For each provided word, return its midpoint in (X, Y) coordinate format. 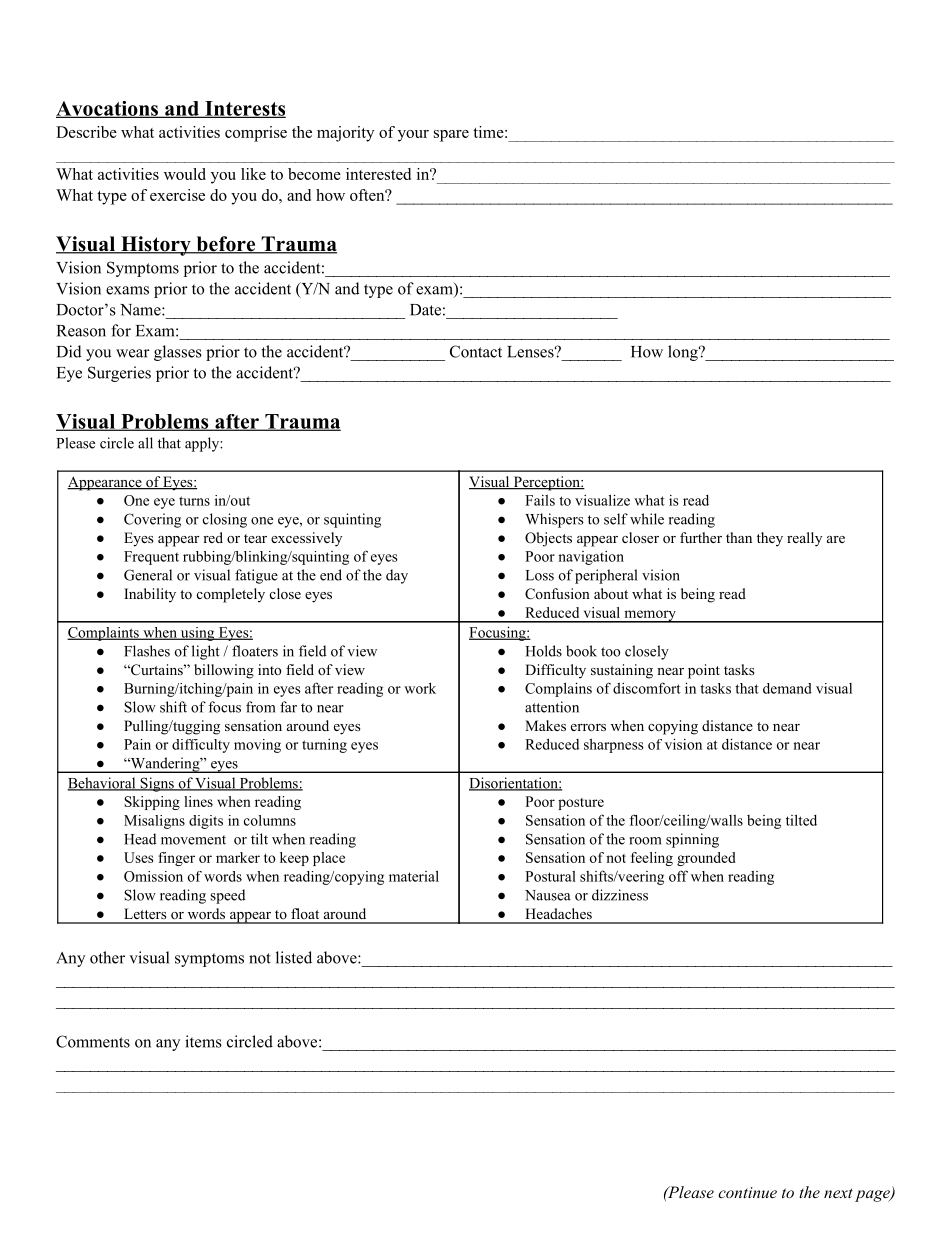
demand (787, 688)
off (678, 876)
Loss (540, 575)
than (739, 537)
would (185, 174)
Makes (545, 725)
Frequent (151, 558)
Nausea (548, 895)
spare (451, 136)
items (203, 1041)
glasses (178, 353)
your (413, 136)
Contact (476, 351)
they (770, 539)
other (107, 957)
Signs (157, 784)
